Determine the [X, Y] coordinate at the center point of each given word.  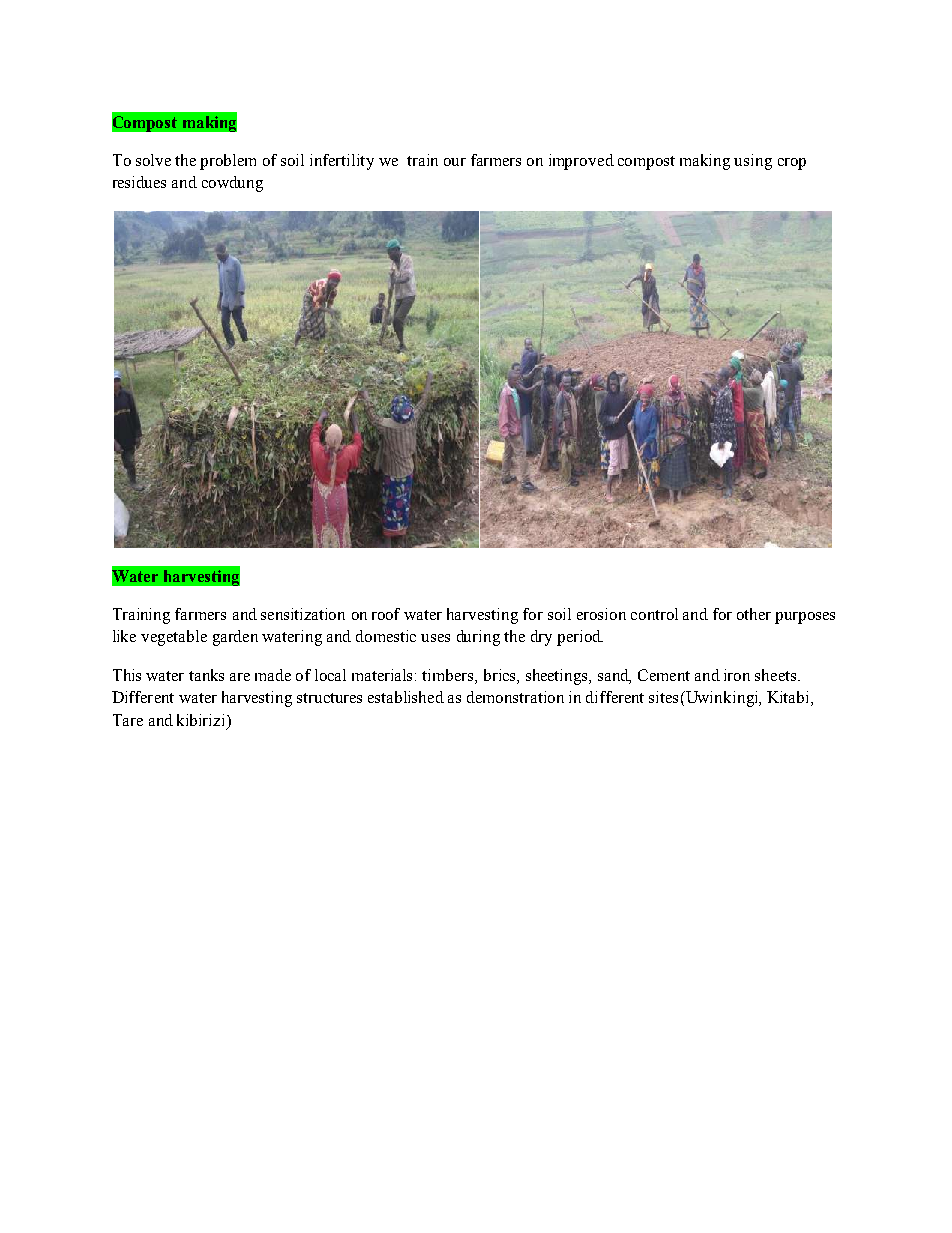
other [754, 614]
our [455, 162]
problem [228, 162]
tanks [206, 675]
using [753, 162]
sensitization [303, 614]
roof [386, 614]
